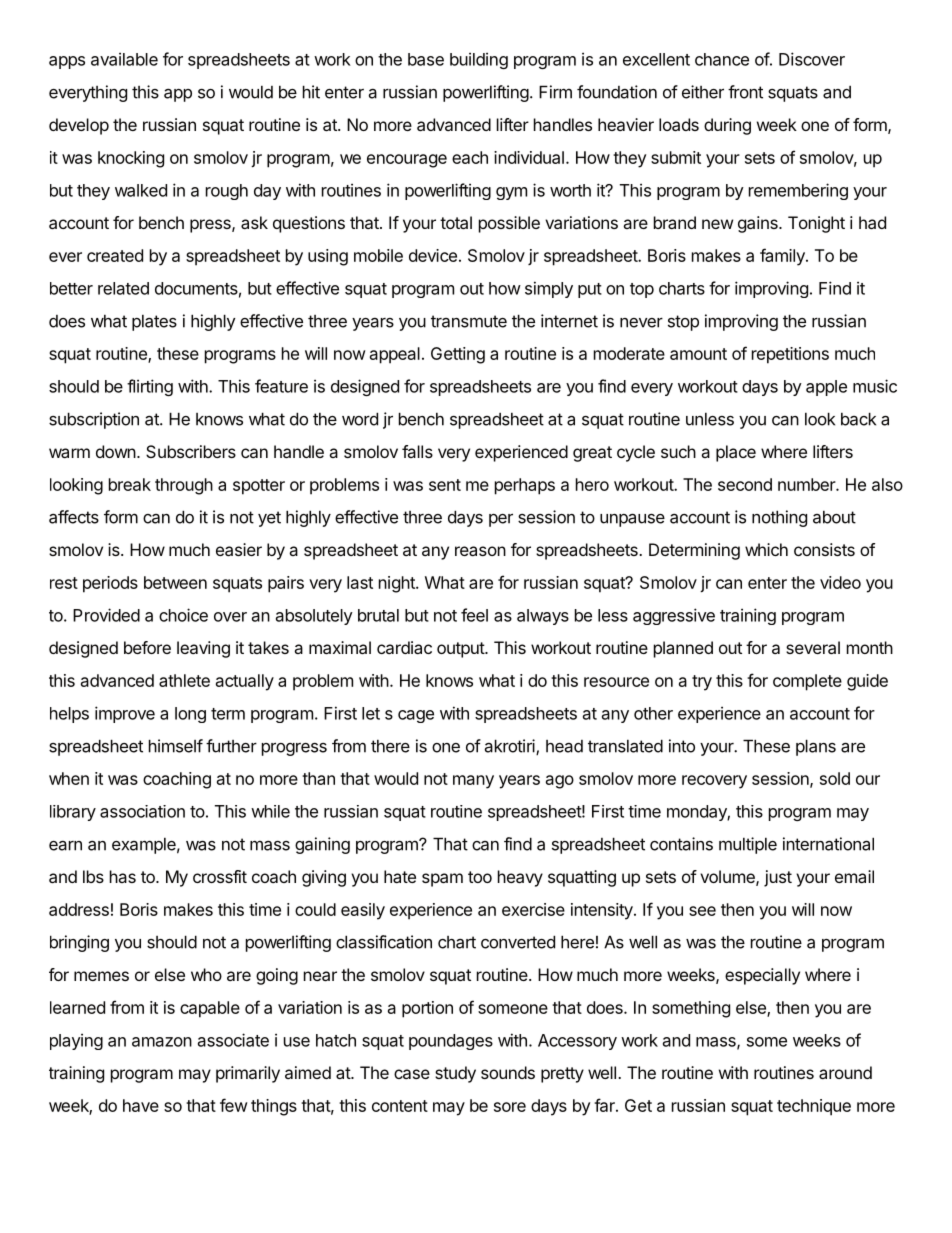 Image resolution: width=952 pixels, height=1233 pixels. What do you see at coordinates (123, 876) in the screenshot?
I see `has` at bounding box center [123, 876].
